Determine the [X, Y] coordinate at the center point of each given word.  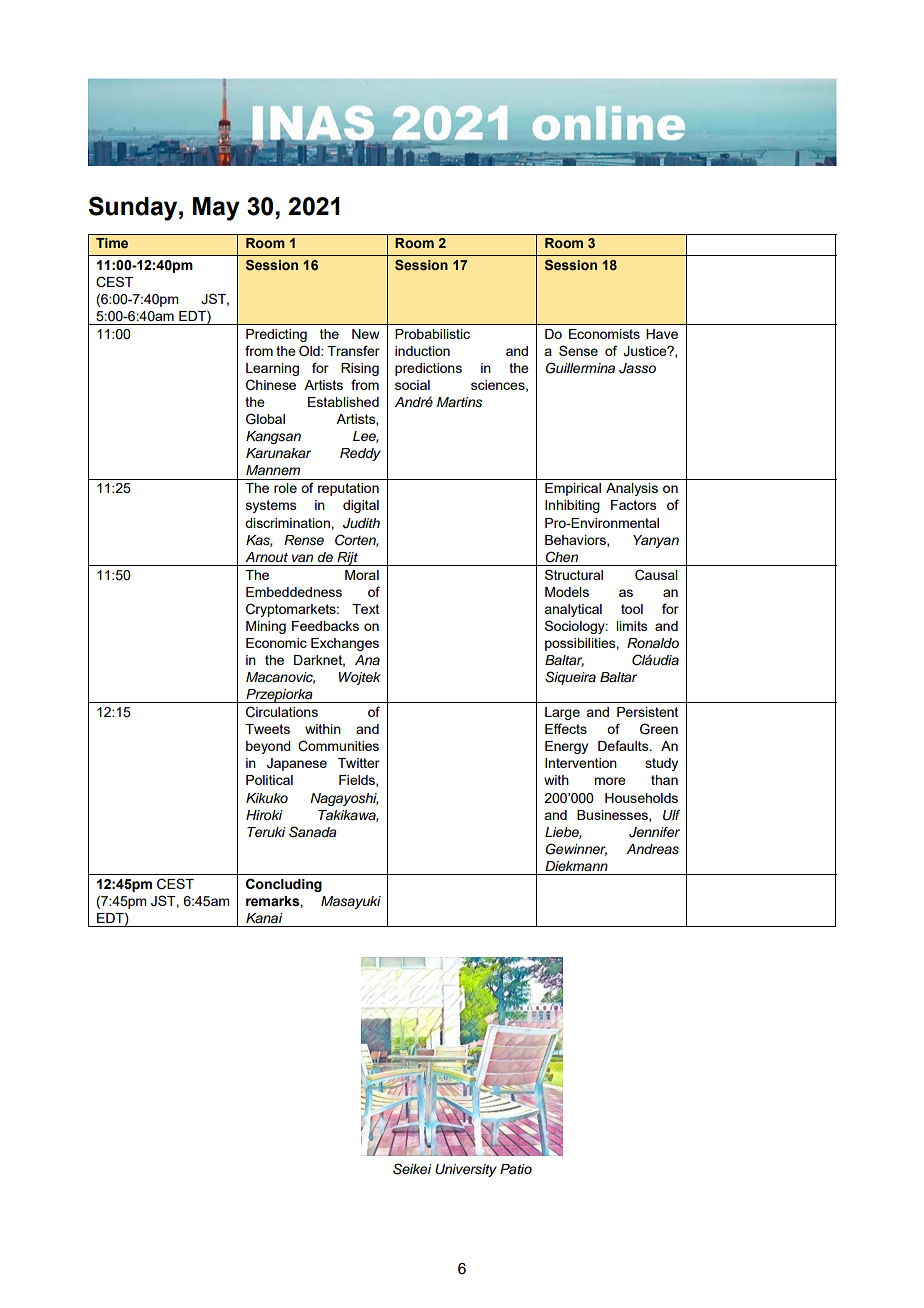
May [216, 209]
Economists [604, 334]
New [365, 334]
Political [269, 780]
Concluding [284, 885]
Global [265, 419]
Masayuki [351, 902]
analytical [573, 610]
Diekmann [576, 866]
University [466, 1170]
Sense [578, 350]
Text [365, 609]
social [412, 385]
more [610, 781]
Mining [266, 627]
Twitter [359, 763]
